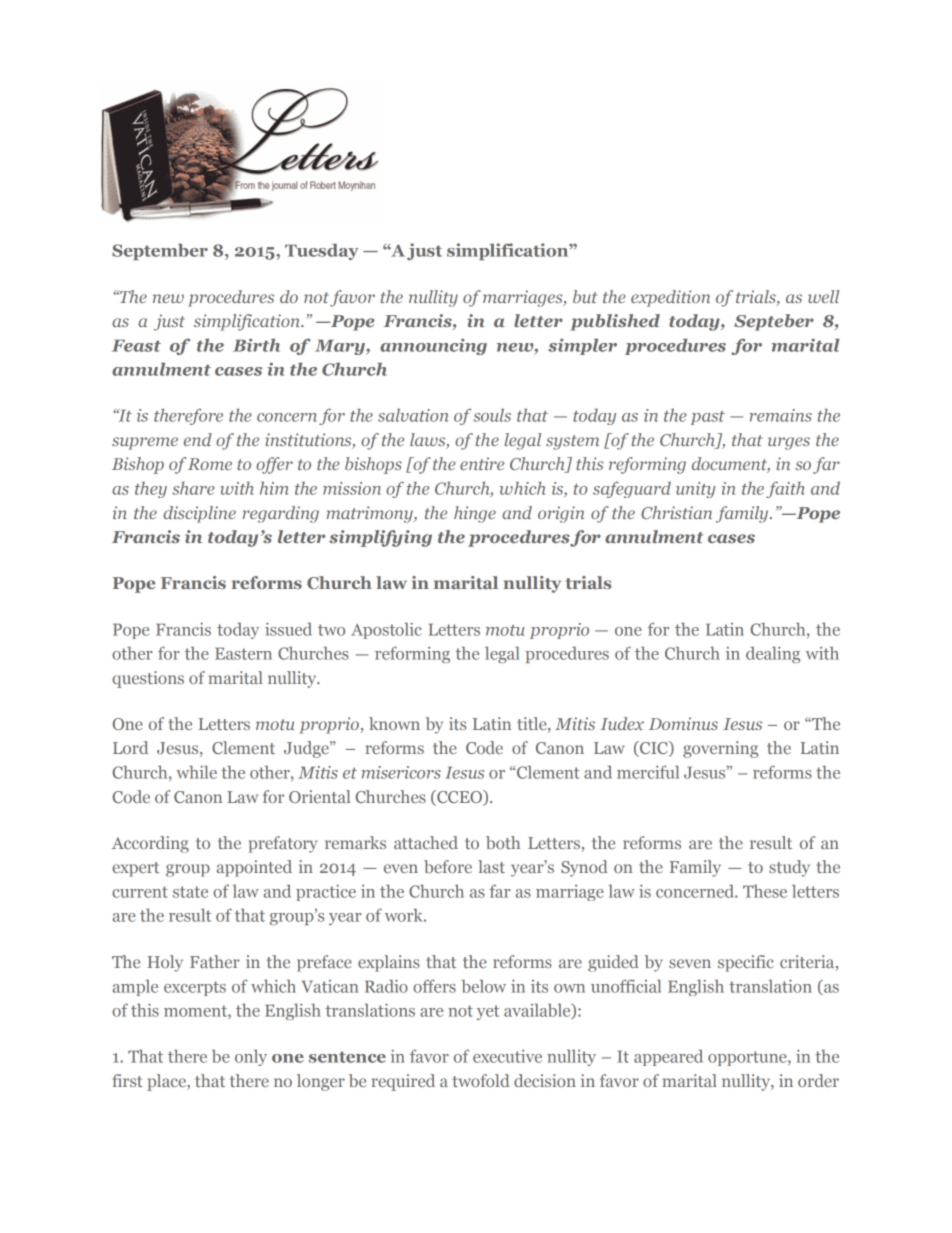 This screenshot has width=952, height=1233. What do you see at coordinates (196, 772) in the screenshot?
I see `while` at bounding box center [196, 772].
